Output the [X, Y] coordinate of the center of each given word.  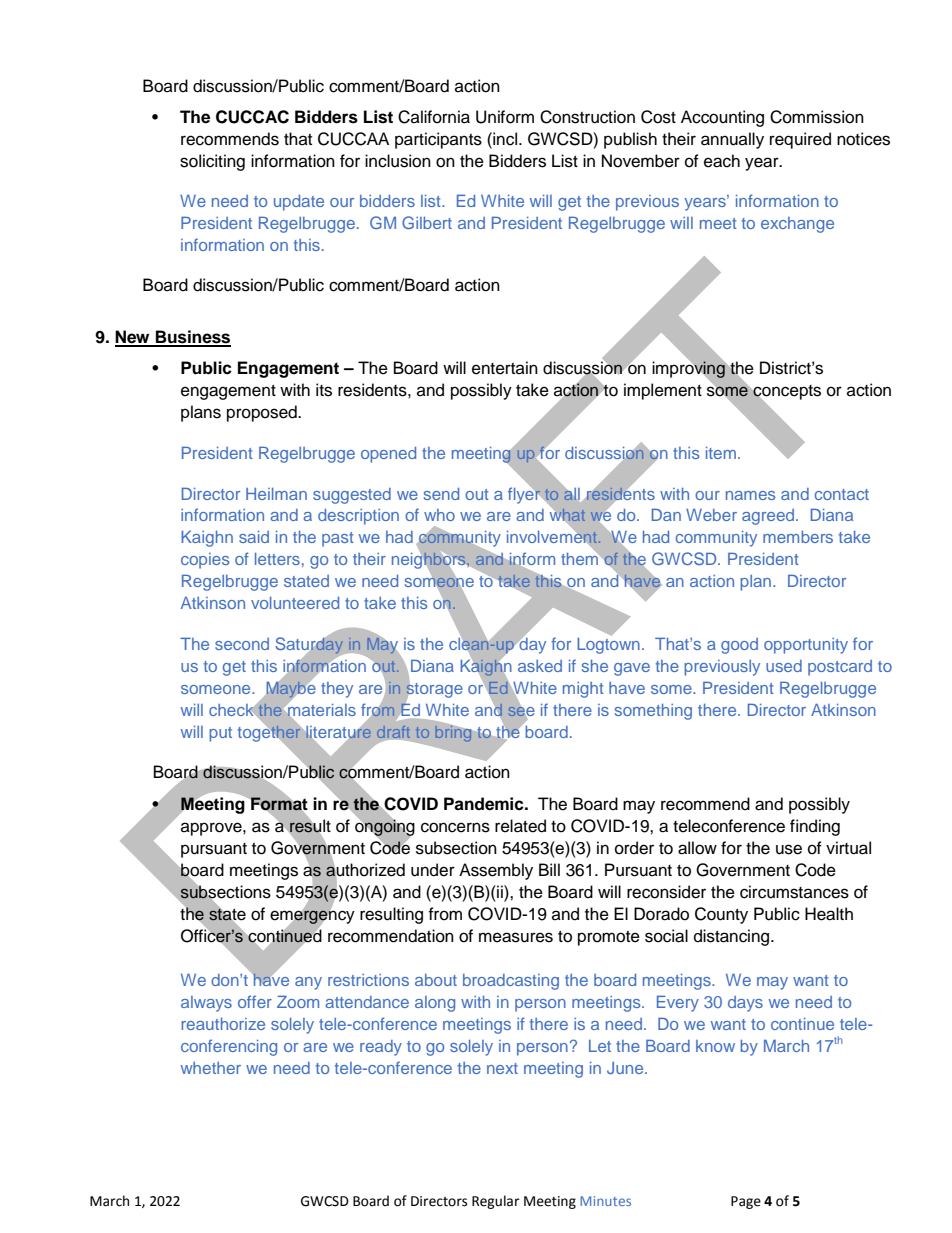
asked [540, 666]
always [206, 1004]
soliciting [212, 162]
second [242, 644]
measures [516, 937]
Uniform [505, 117]
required [800, 140]
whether [211, 1068]
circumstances [794, 892]
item [721, 453]
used [784, 666]
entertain [505, 368]
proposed [263, 413]
